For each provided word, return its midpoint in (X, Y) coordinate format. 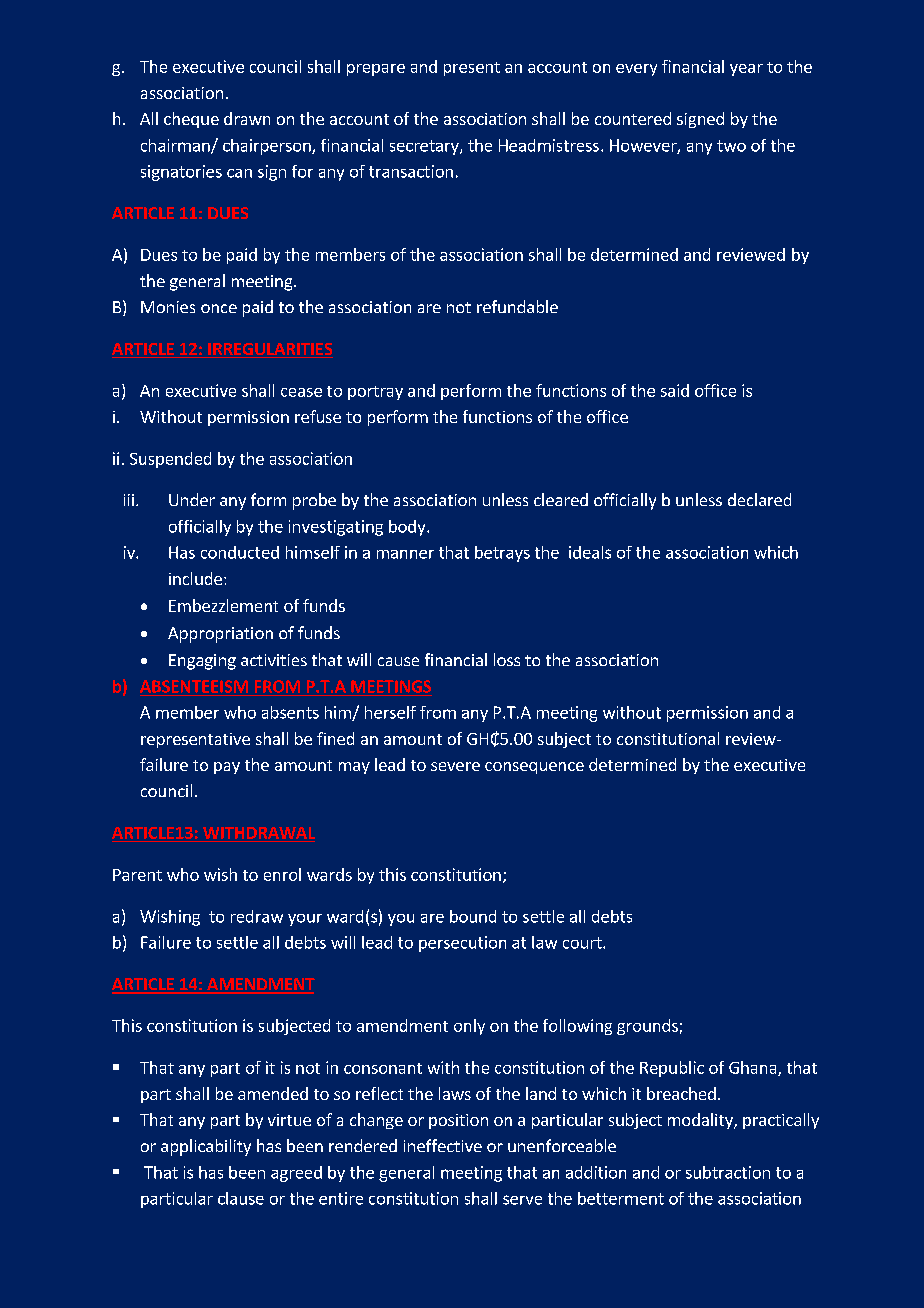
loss (507, 659)
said (675, 390)
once (219, 308)
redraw (257, 916)
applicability (206, 1147)
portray (375, 393)
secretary (425, 147)
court (583, 943)
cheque (191, 120)
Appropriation (220, 635)
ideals (590, 552)
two (731, 146)
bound (473, 916)
